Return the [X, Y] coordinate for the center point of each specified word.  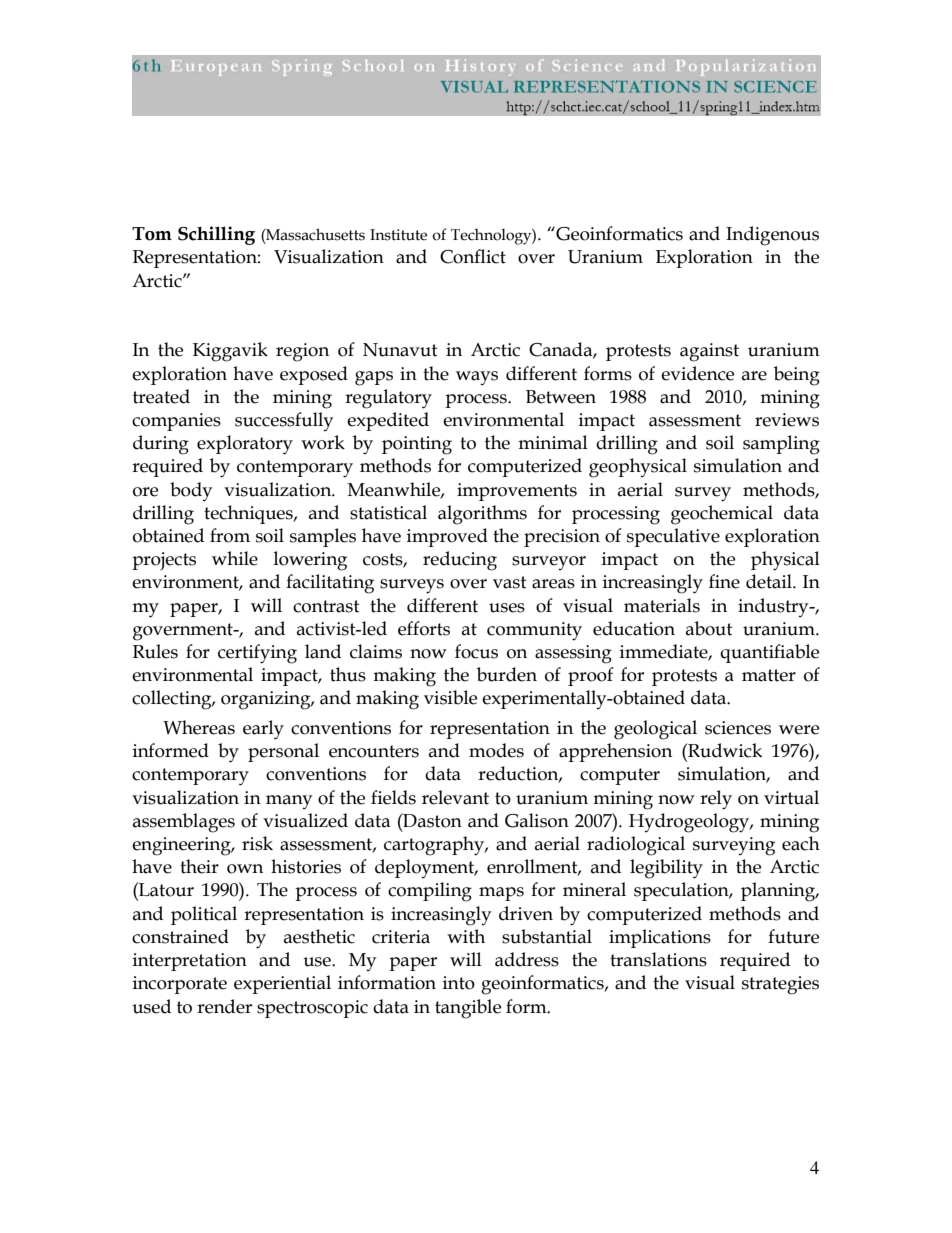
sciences [738, 728]
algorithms [482, 515]
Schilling [216, 235]
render [224, 1006]
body [191, 491]
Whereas [199, 727]
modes [496, 750]
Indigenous [772, 236]
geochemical [722, 515]
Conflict [473, 256]
